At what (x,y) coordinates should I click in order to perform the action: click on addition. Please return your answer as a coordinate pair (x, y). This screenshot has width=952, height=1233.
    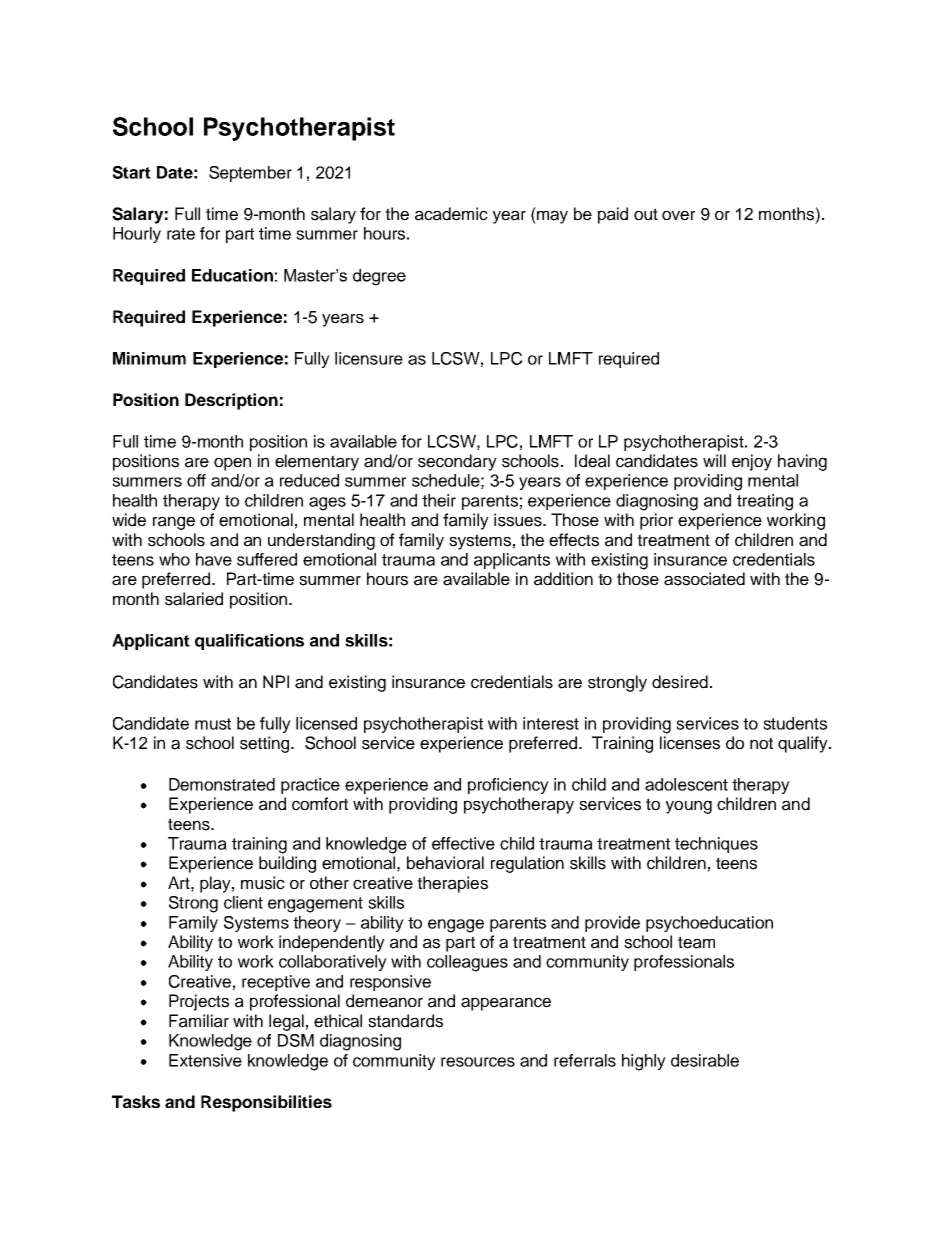
    Looking at the image, I should click on (563, 579).
